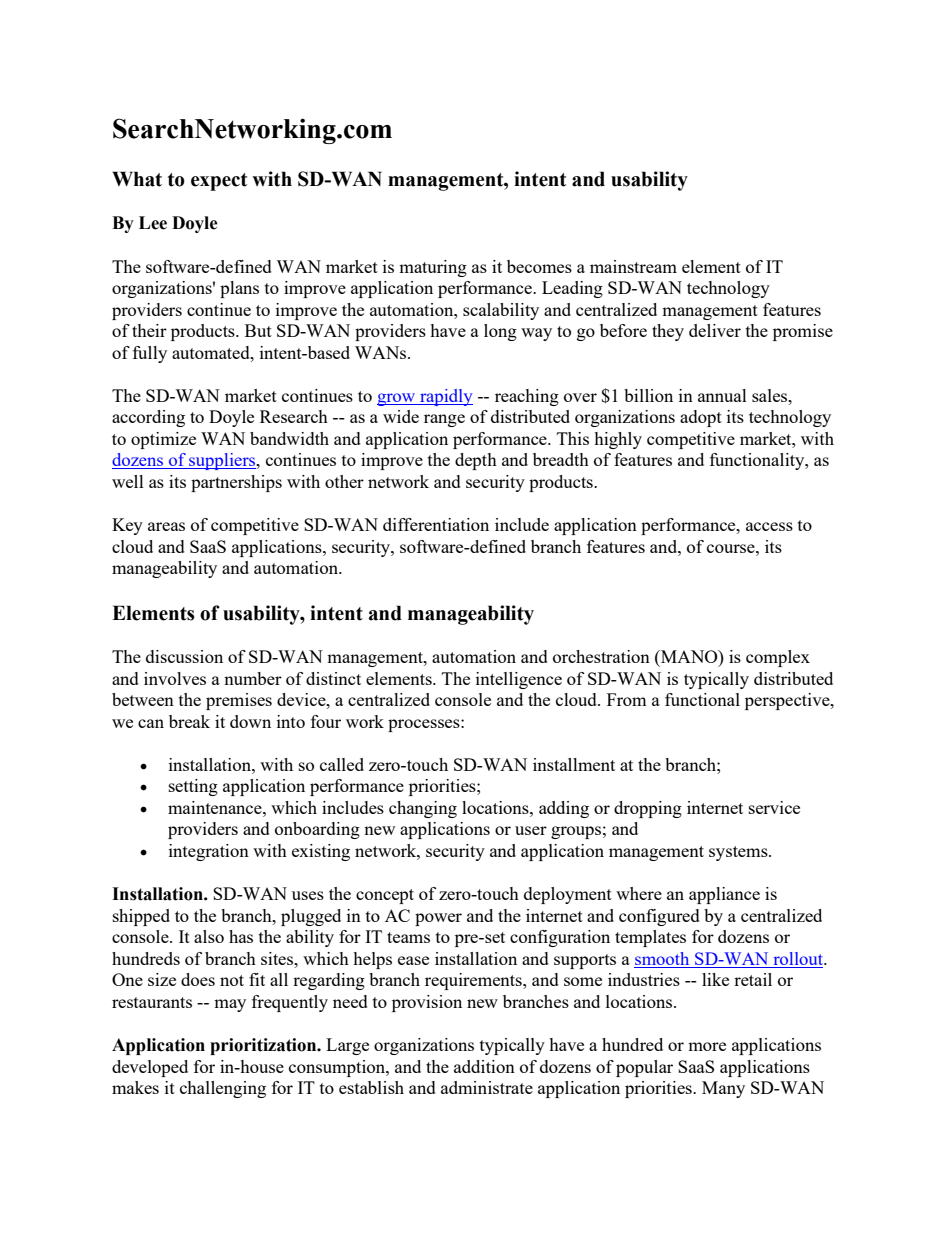 This screenshot has width=952, height=1233. Describe the element at coordinates (189, 721) in the screenshot. I see `break` at that location.
